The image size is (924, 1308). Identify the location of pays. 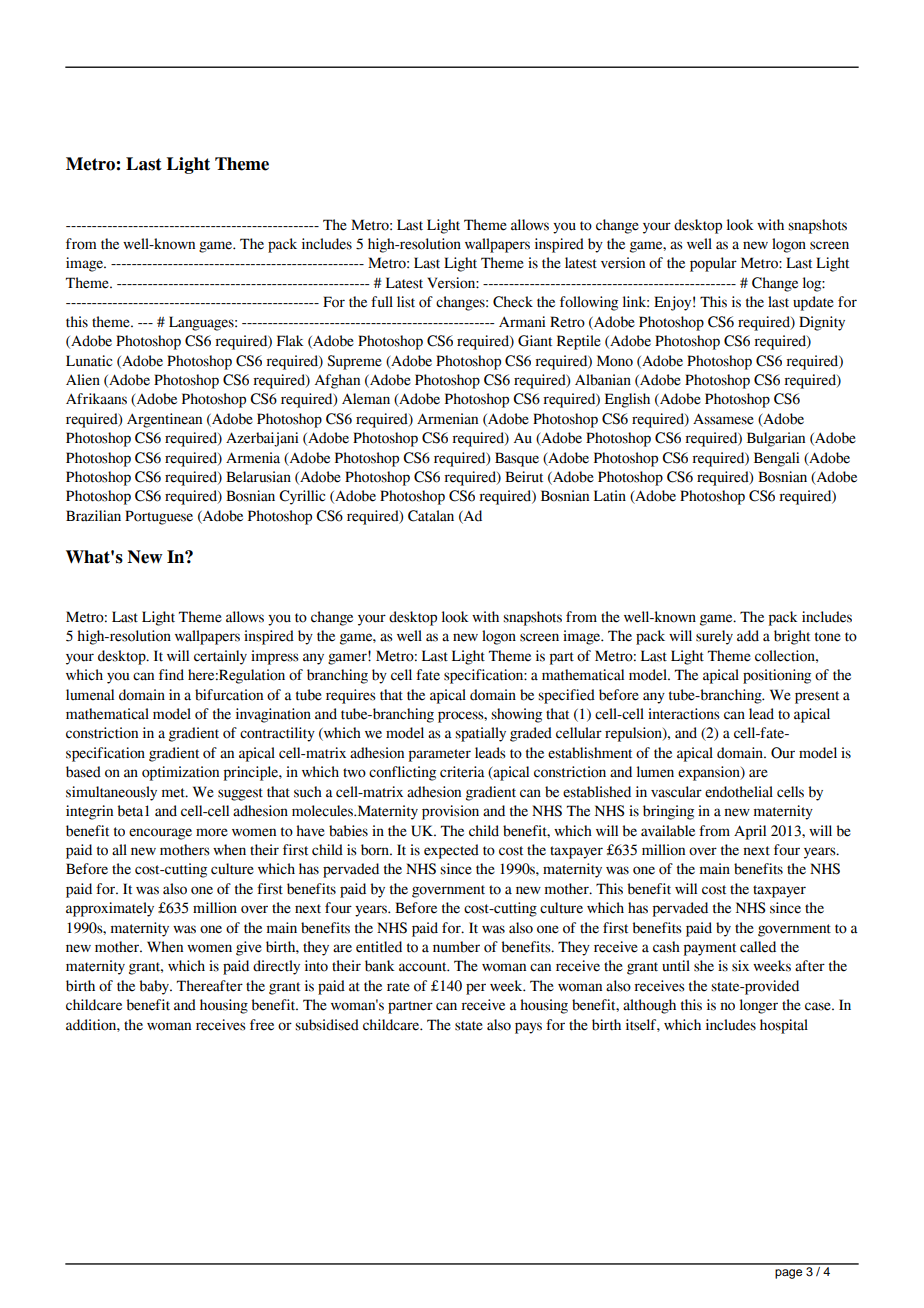
(528, 1028).
